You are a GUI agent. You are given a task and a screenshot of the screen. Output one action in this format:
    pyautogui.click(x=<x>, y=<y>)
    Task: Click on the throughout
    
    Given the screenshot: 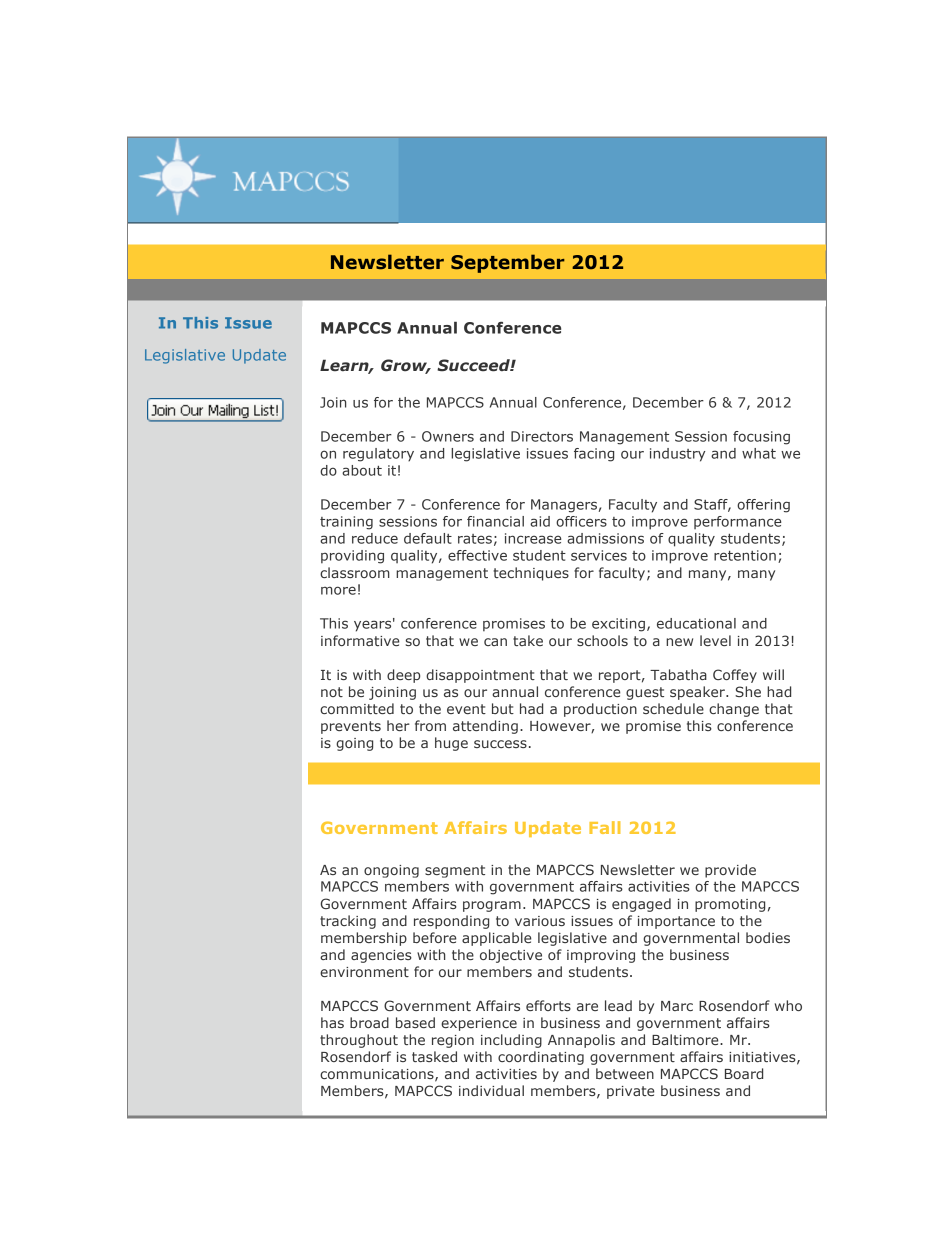 What is the action you would take?
    pyautogui.click(x=359, y=1041)
